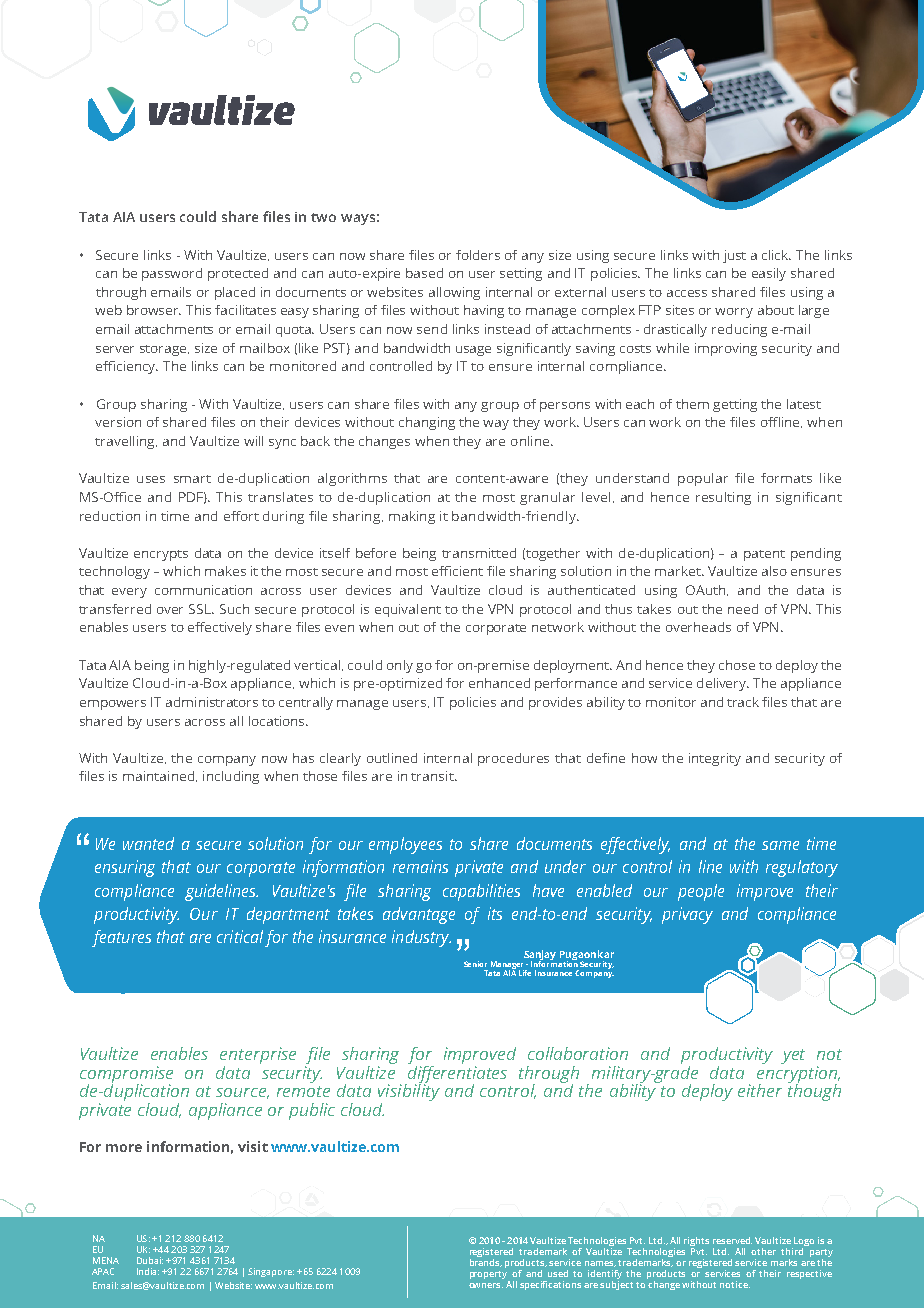 The image size is (924, 1308). I want to click on password, so click(172, 274).
